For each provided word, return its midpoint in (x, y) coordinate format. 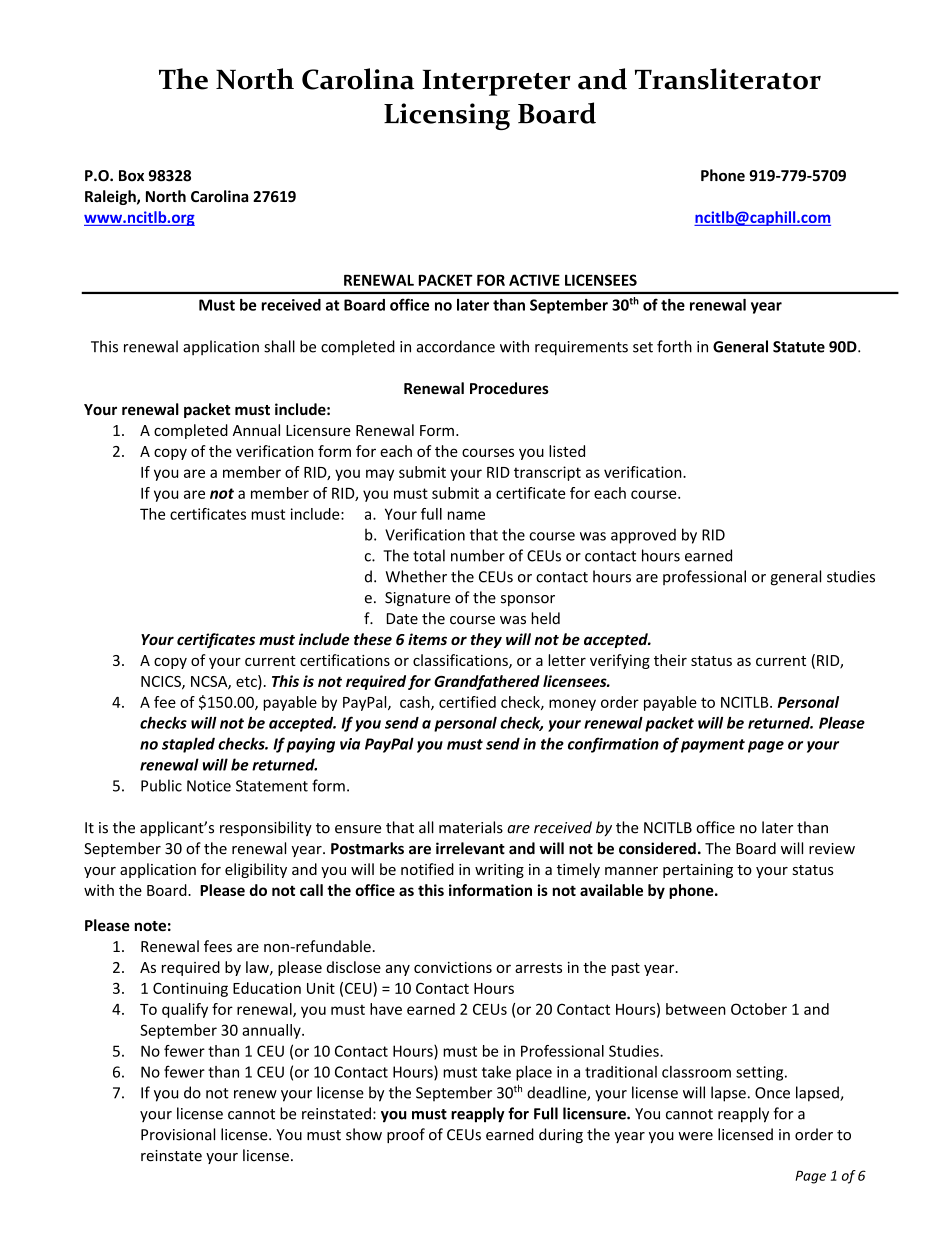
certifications (345, 660)
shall (279, 346)
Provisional (178, 1134)
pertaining (698, 871)
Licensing (447, 116)
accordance (456, 346)
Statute (799, 347)
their (670, 660)
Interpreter (496, 82)
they (486, 640)
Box (131, 176)
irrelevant (470, 848)
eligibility (256, 870)
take (496, 1072)
